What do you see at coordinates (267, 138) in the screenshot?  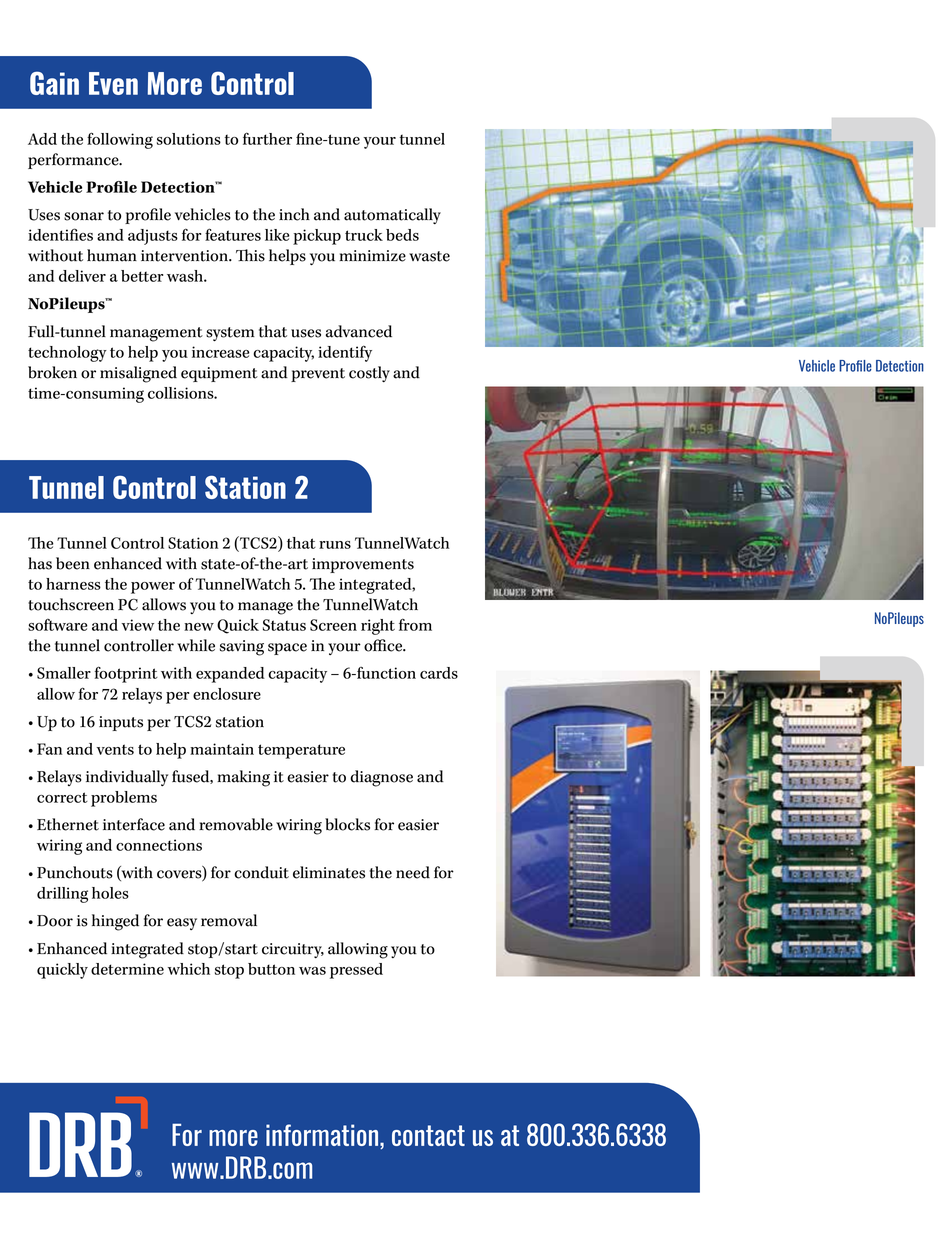 I see `further` at bounding box center [267, 138].
